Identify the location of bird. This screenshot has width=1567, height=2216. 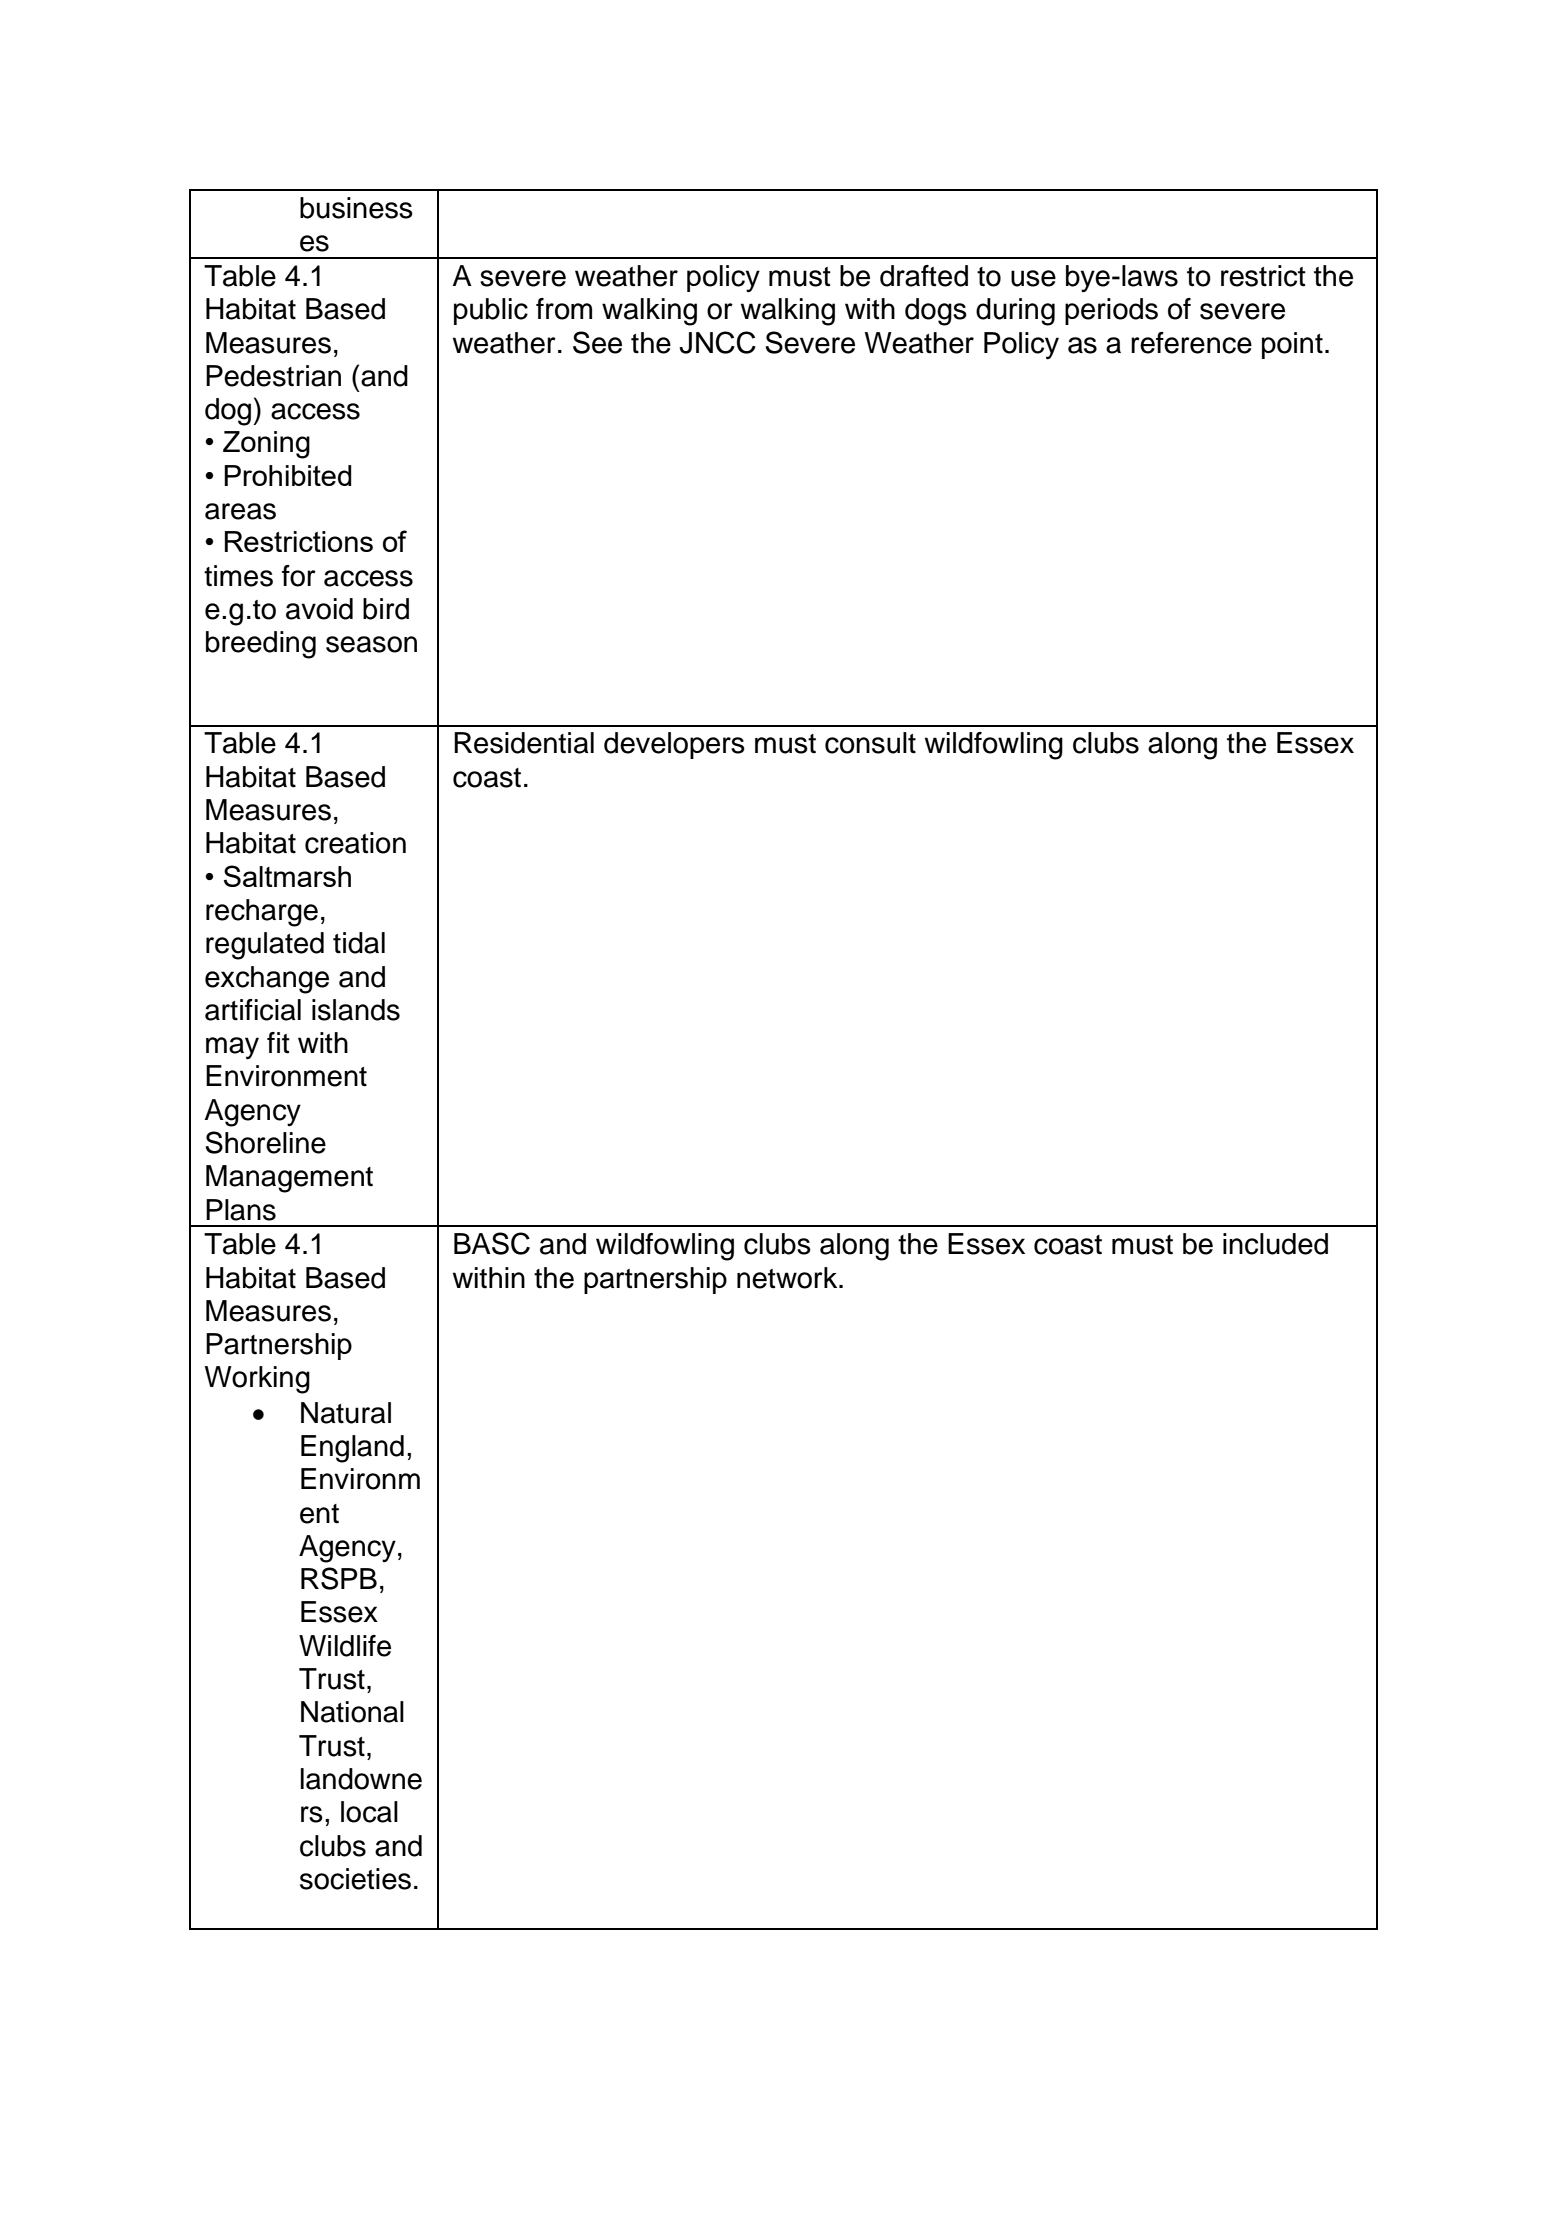
(386, 609).
